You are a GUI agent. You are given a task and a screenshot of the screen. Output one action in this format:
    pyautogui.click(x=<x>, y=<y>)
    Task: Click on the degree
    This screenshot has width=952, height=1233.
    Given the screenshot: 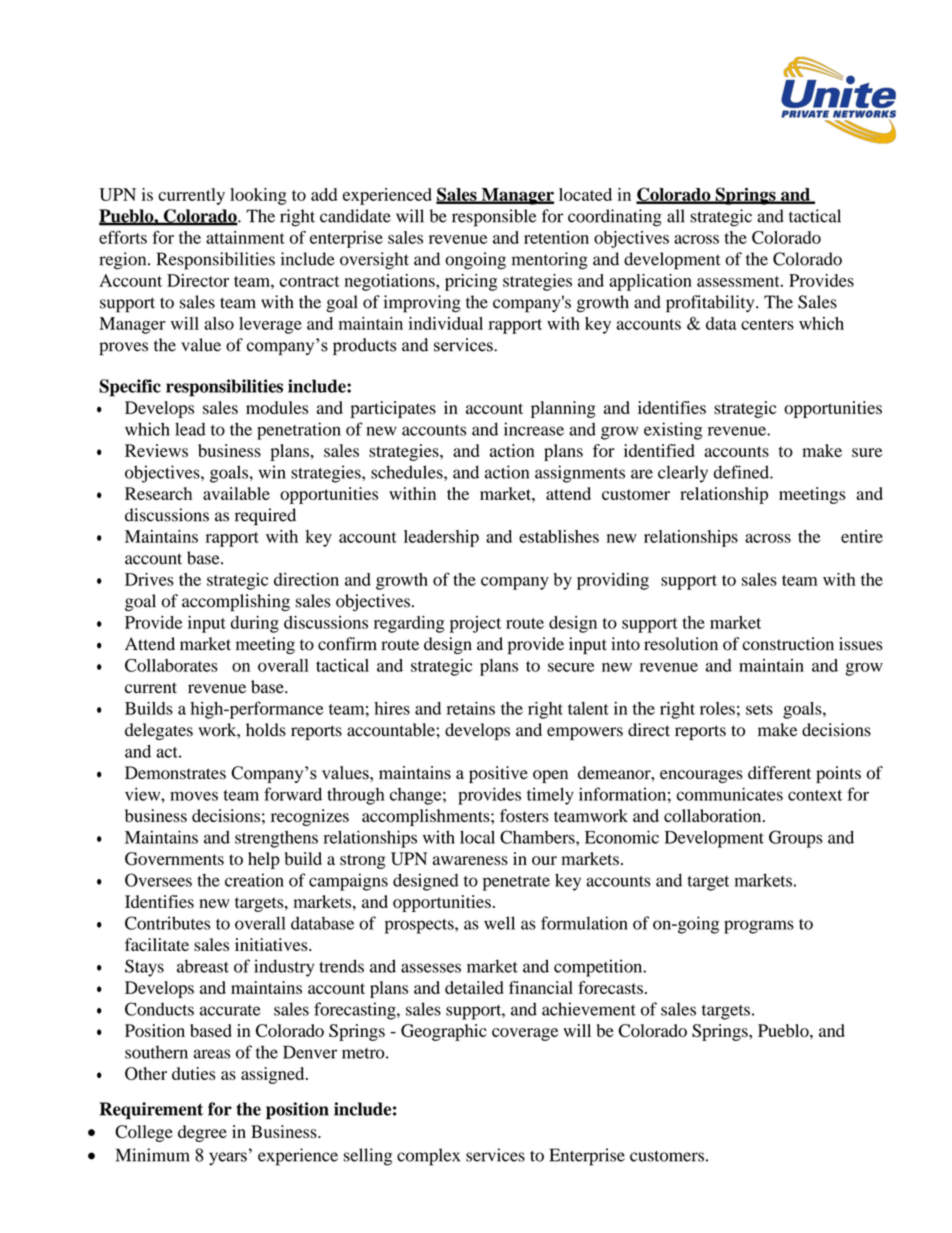 What is the action you would take?
    pyautogui.click(x=202, y=1133)
